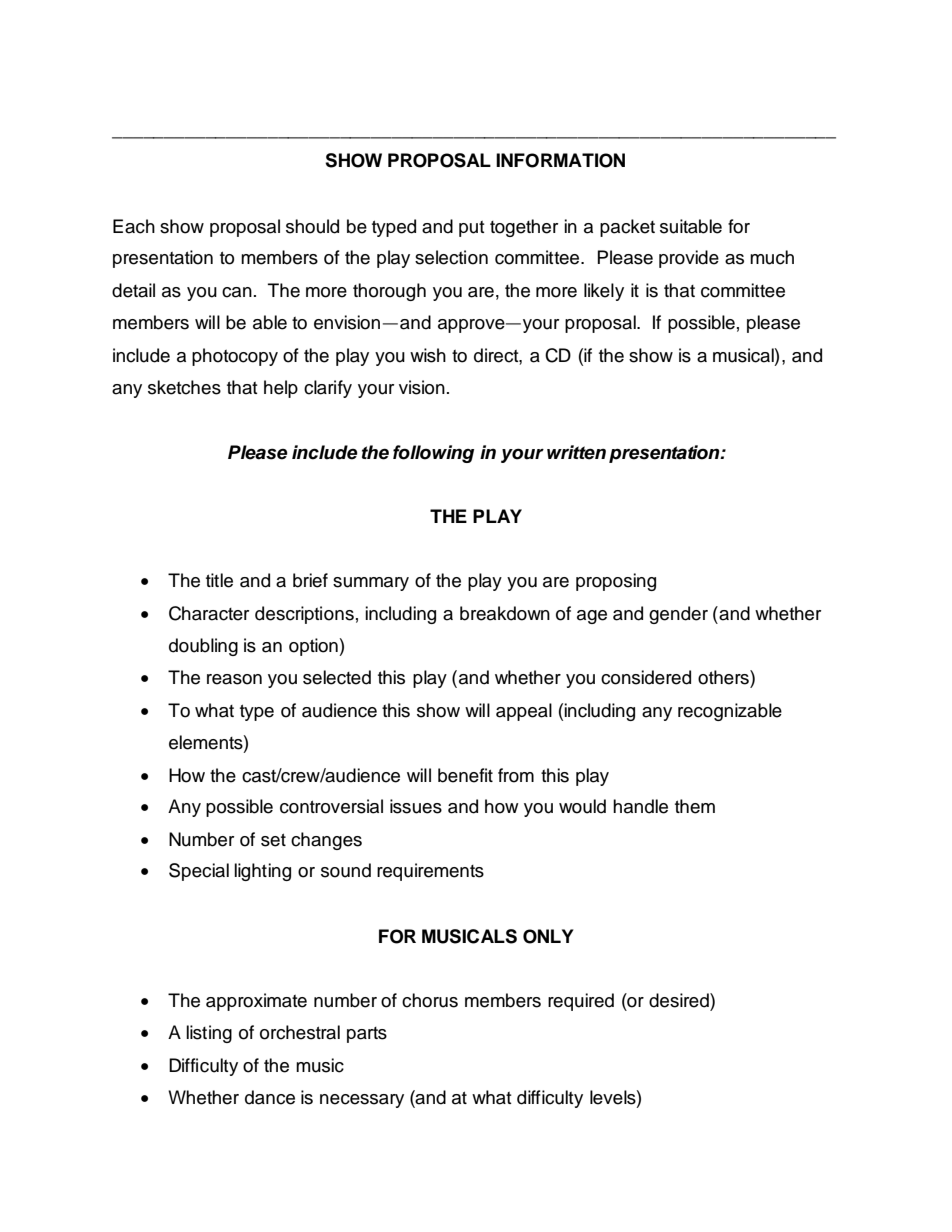  Describe the element at coordinates (362, 1101) in the page. I see `necessary` at that location.
